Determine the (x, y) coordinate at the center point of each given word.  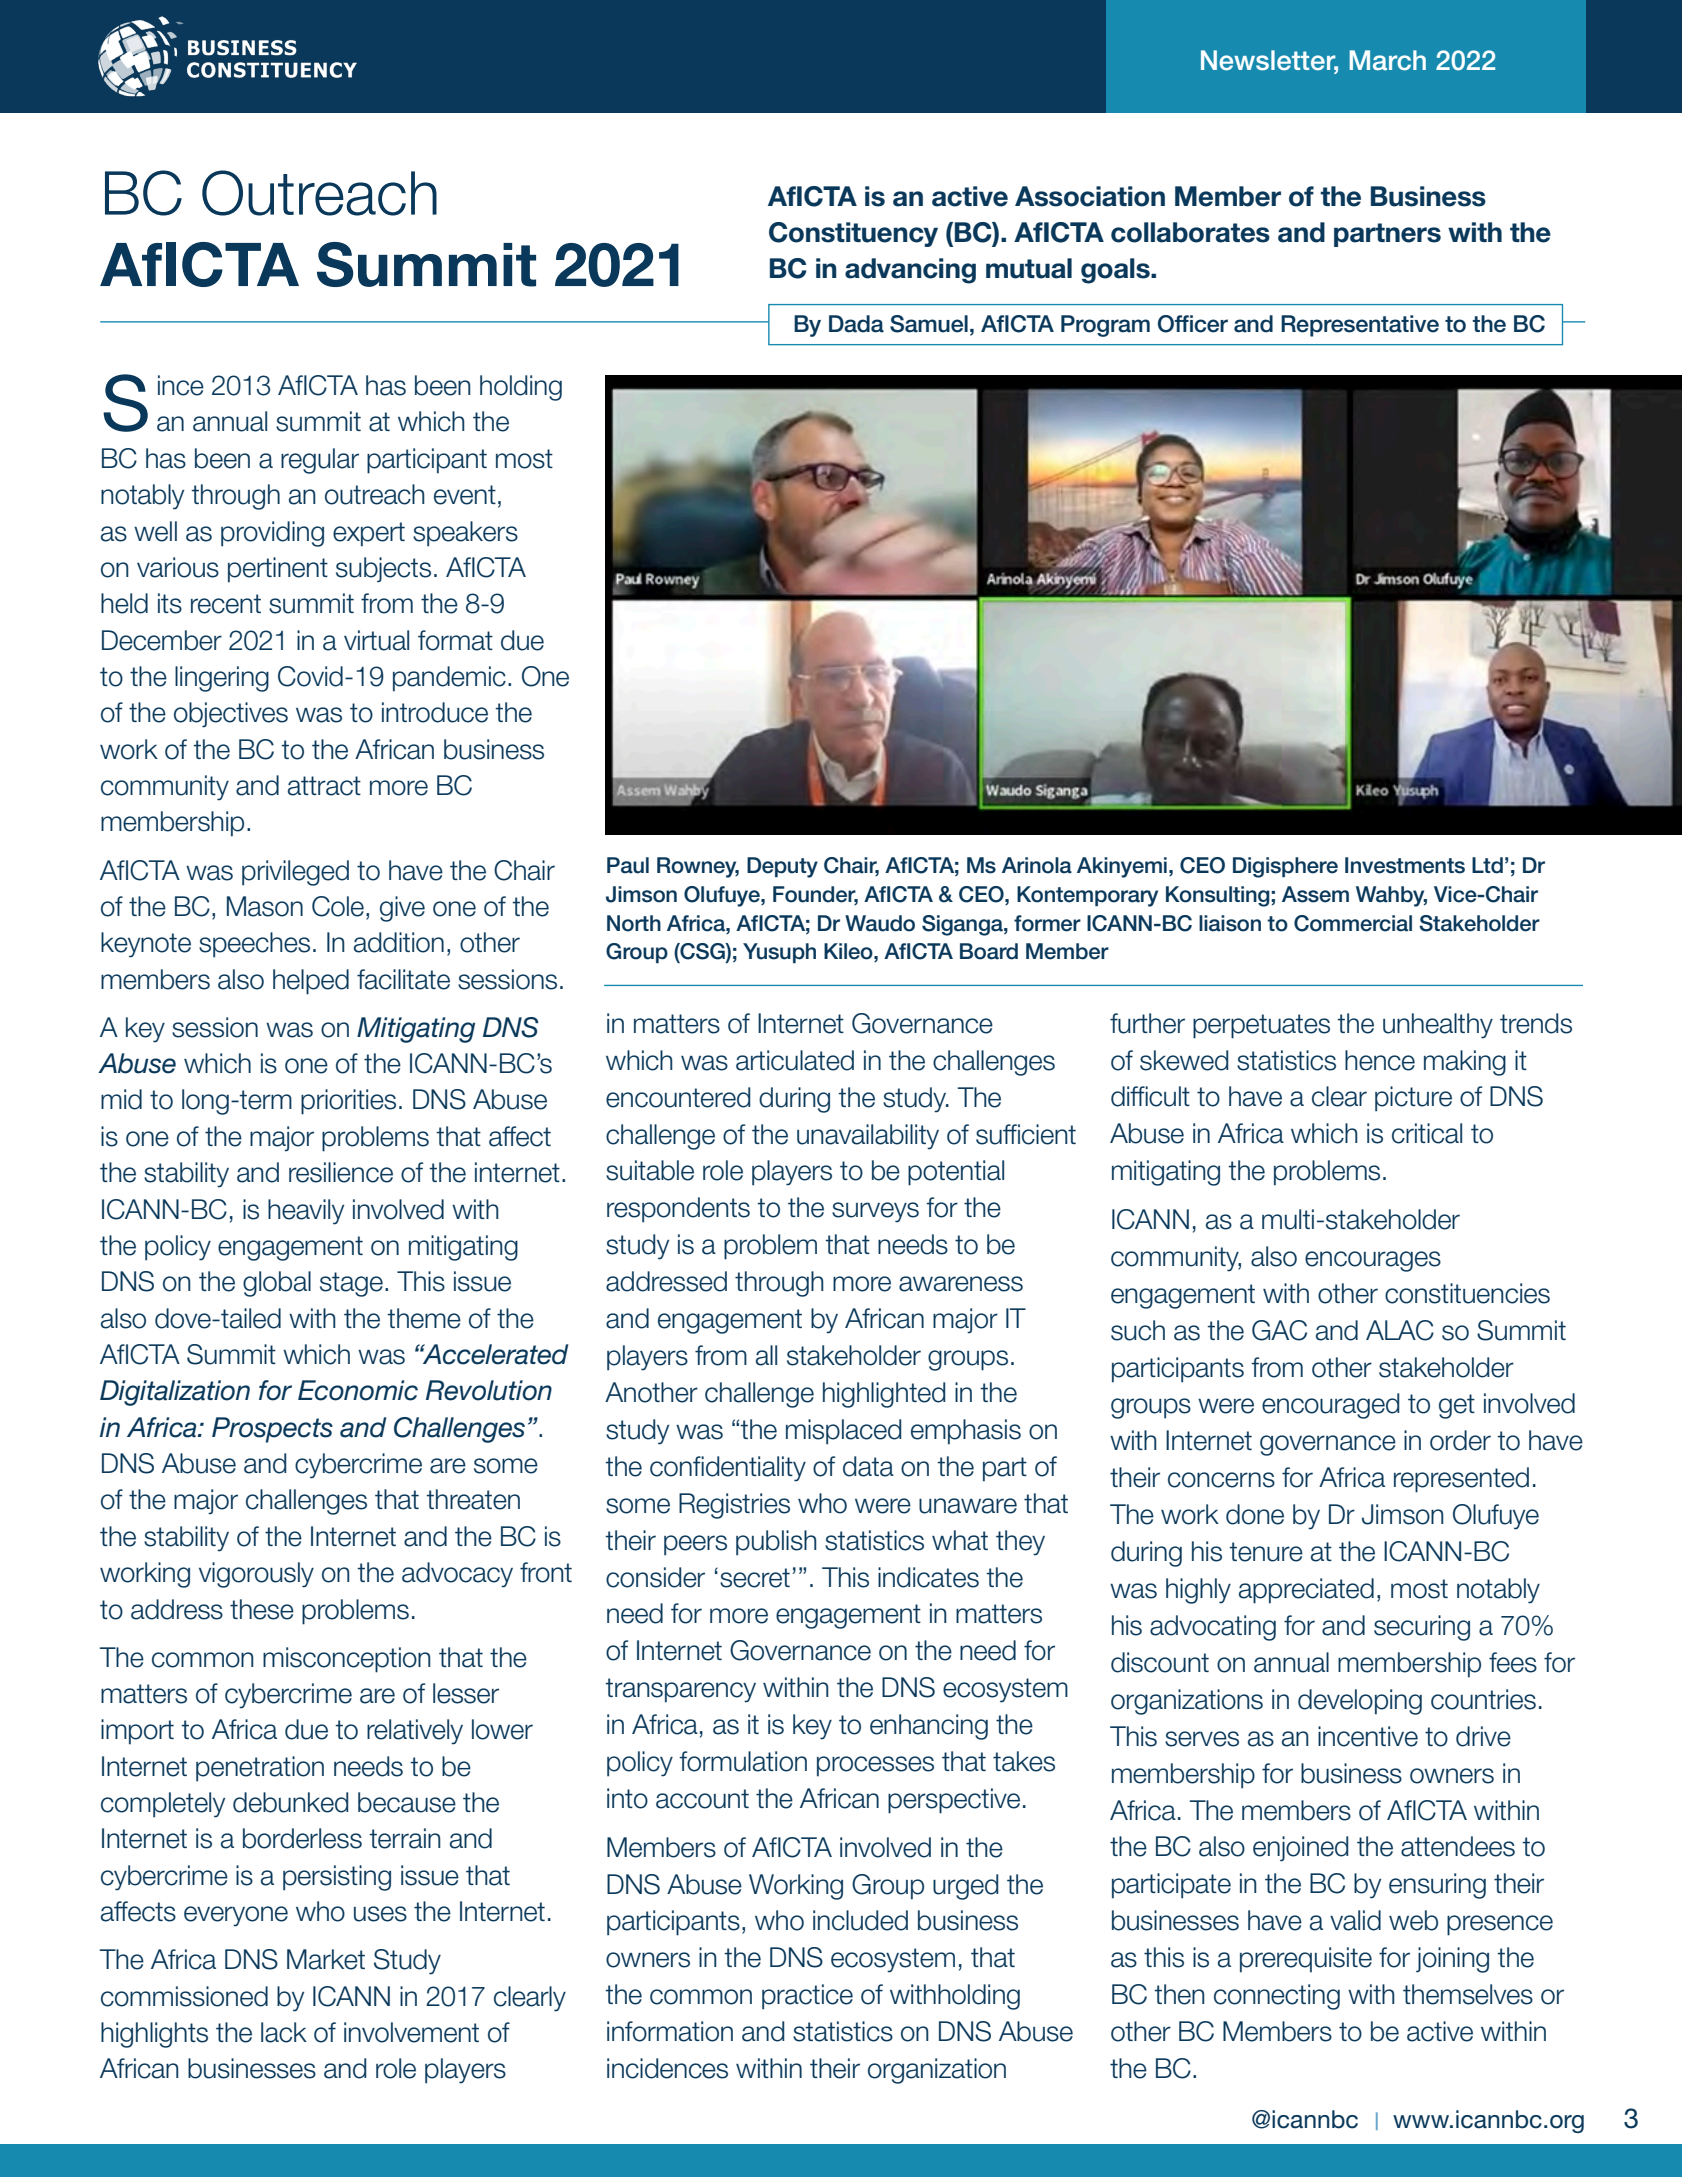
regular (320, 461)
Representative (1360, 326)
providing (272, 534)
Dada (856, 324)
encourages (1373, 1261)
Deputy (782, 867)
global (277, 1284)
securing (1422, 1628)
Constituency (853, 234)
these (262, 1609)
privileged (295, 873)
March (1387, 60)
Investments (1405, 865)
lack (284, 2032)
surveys (875, 1212)
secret (755, 1578)
